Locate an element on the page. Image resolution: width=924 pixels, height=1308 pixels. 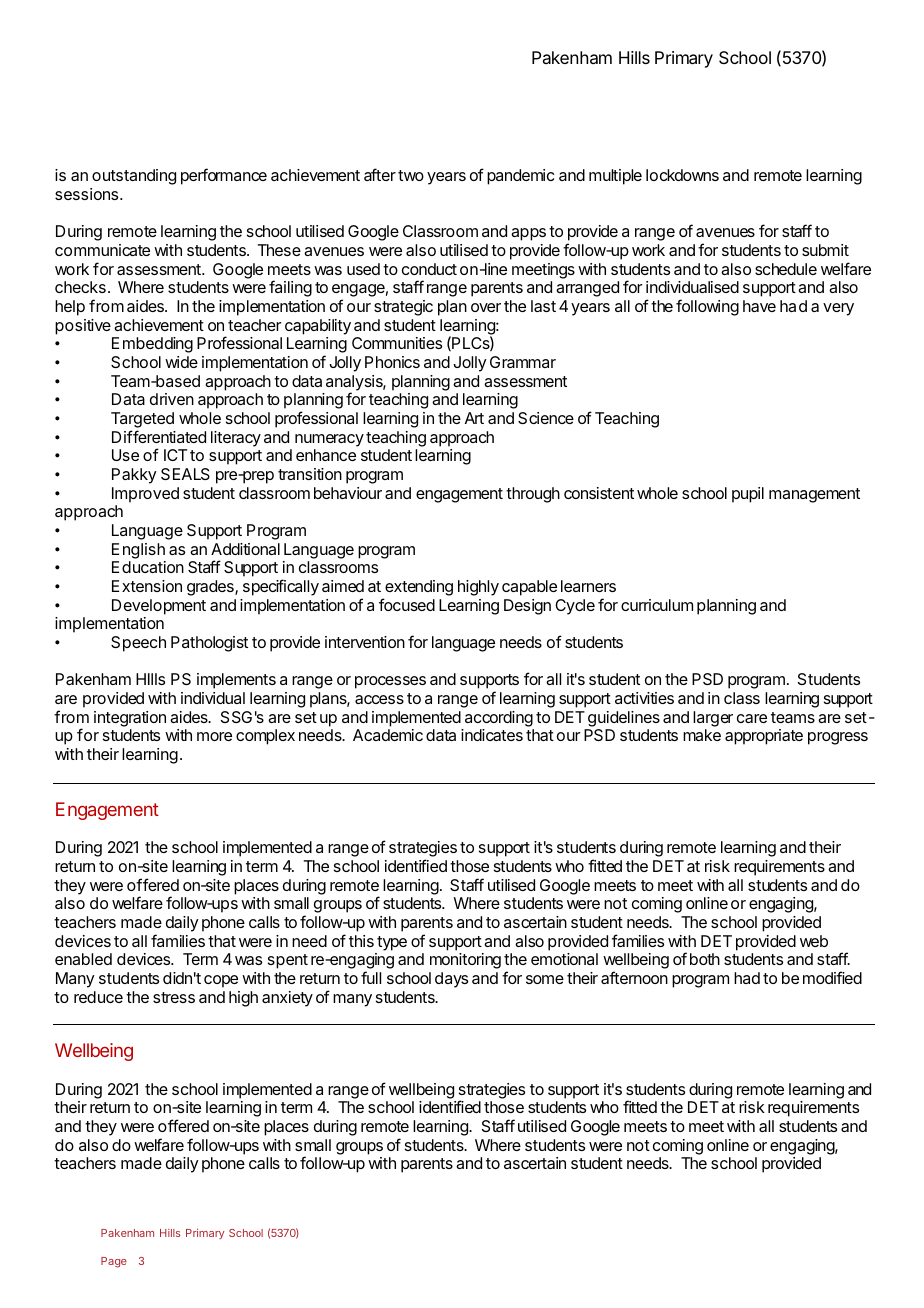
two is located at coordinates (411, 175).
